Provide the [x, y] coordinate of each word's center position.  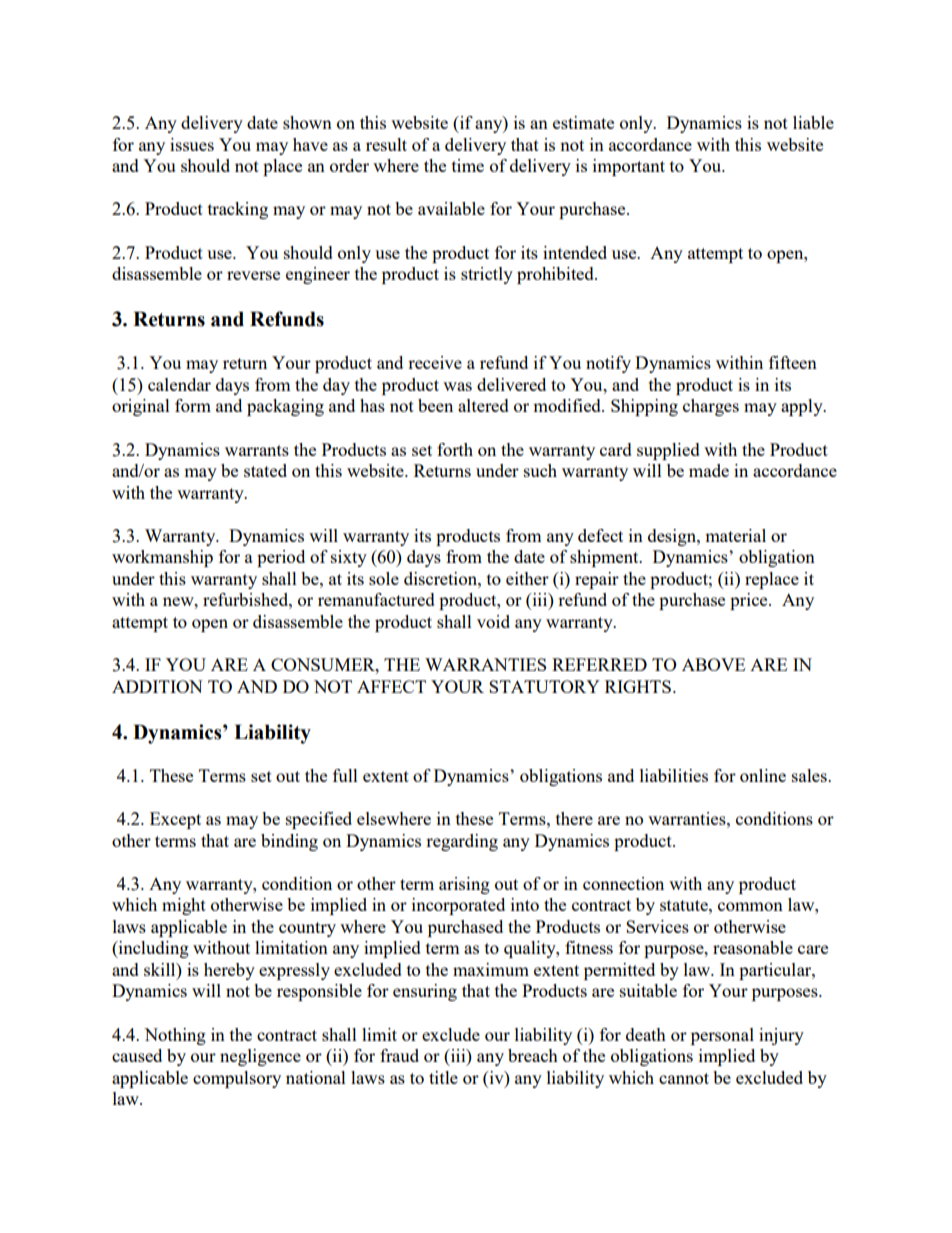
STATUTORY [544, 686]
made [709, 470]
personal [722, 1036]
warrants [257, 450]
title [443, 1077]
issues [192, 144]
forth [455, 449]
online [763, 775]
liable [813, 122]
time [468, 165]
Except [175, 820]
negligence [260, 1057]
